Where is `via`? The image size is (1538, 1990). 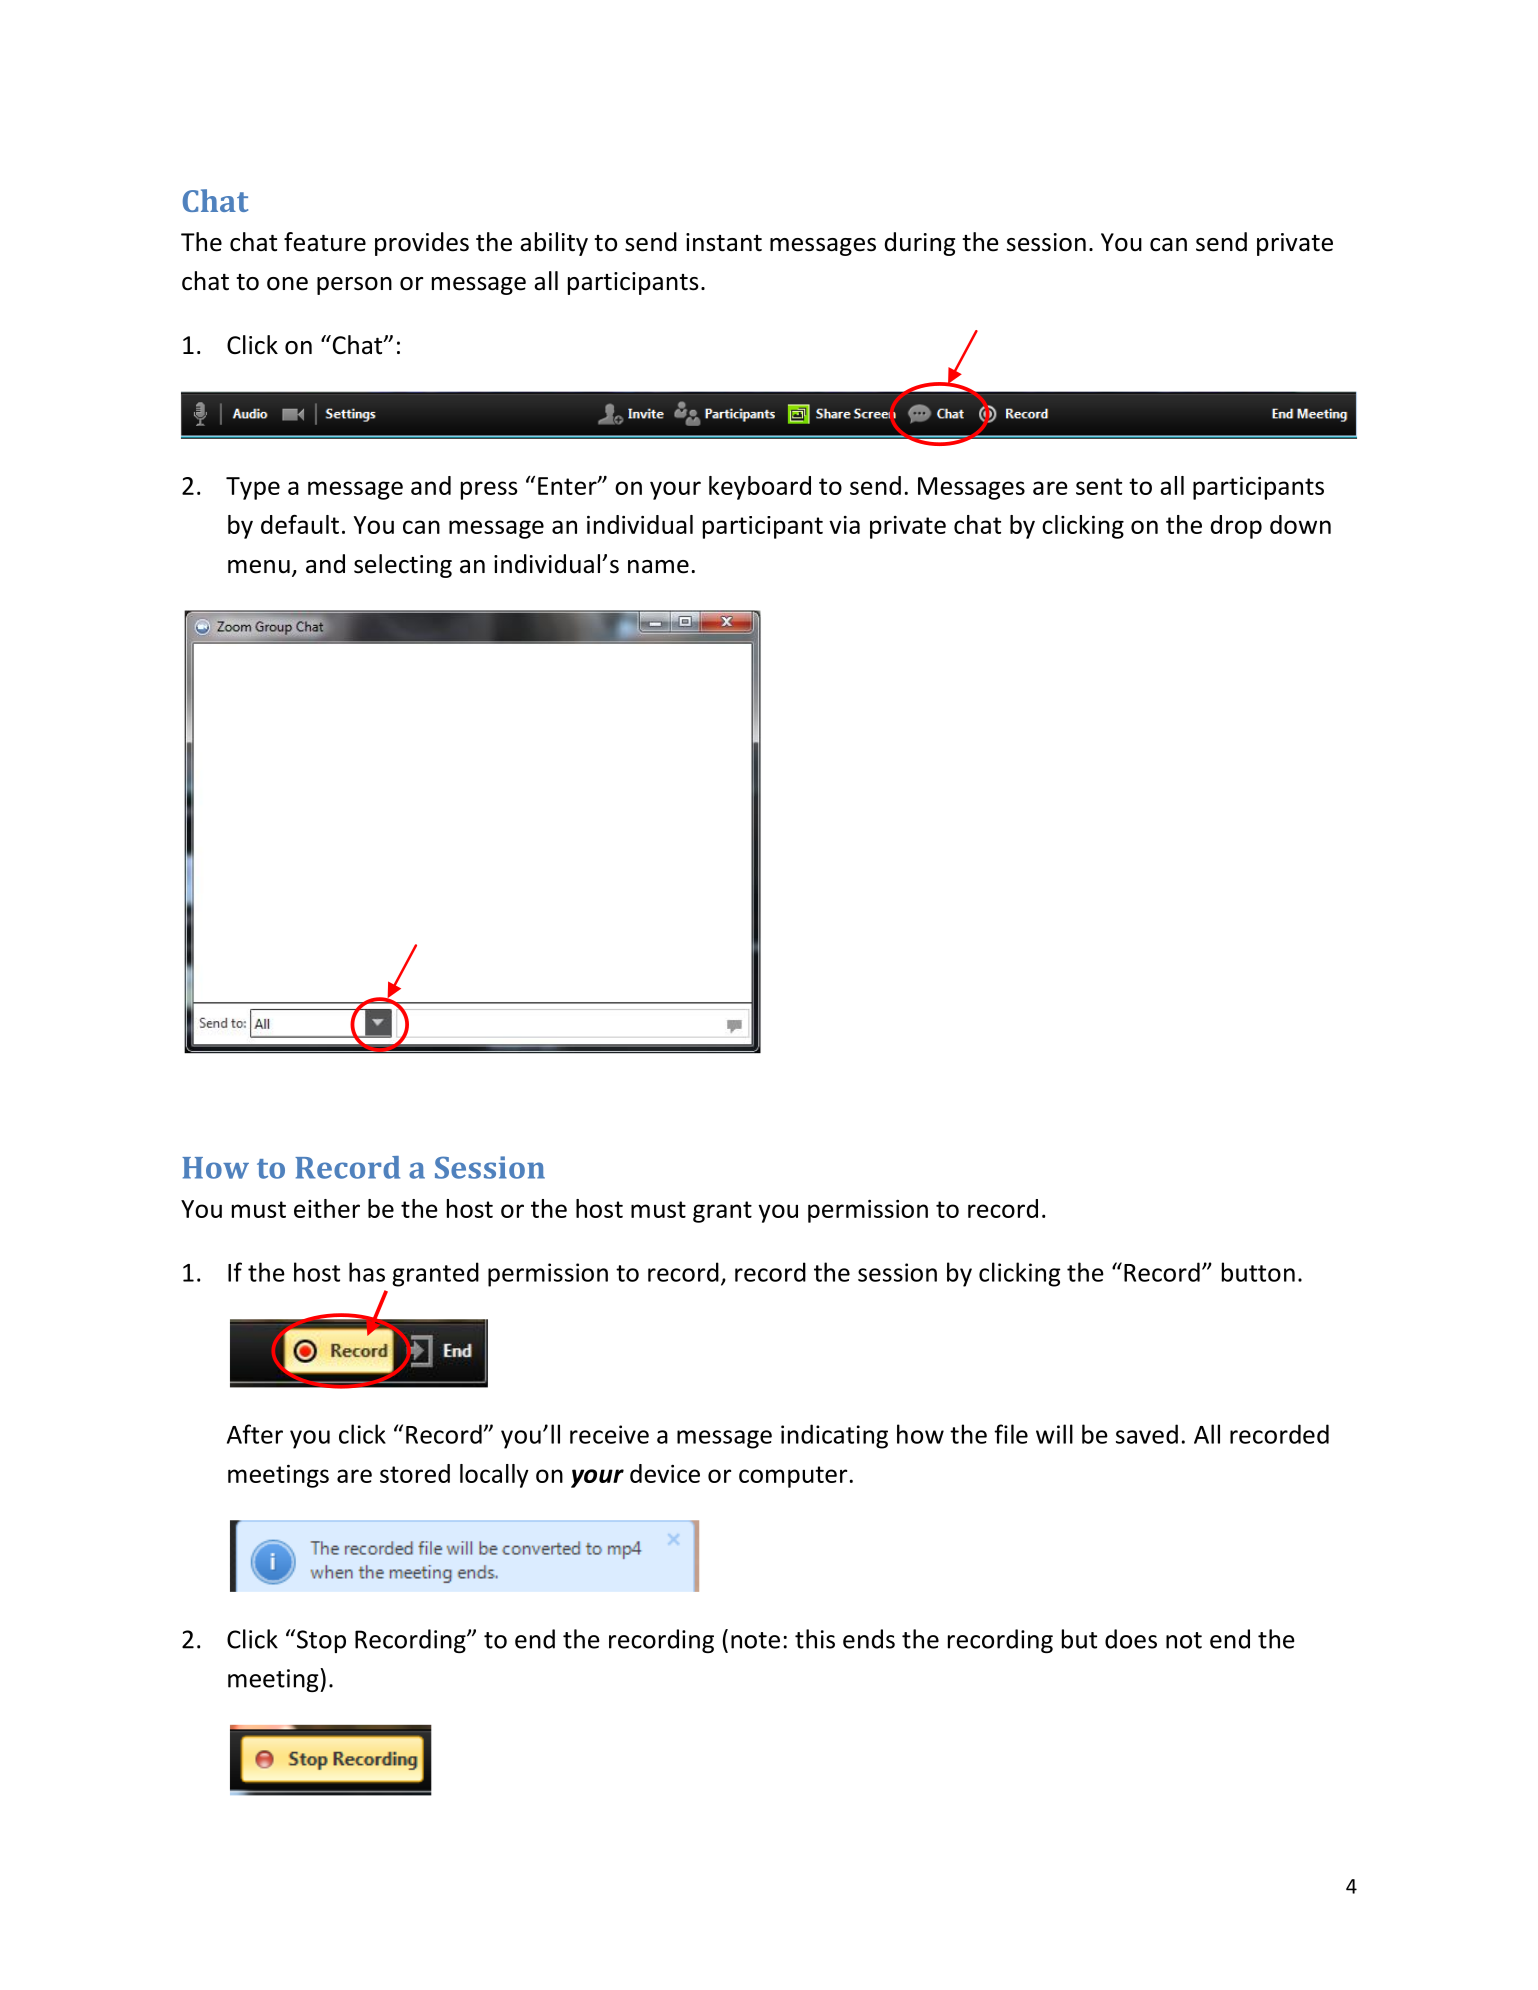 via is located at coordinates (844, 525).
